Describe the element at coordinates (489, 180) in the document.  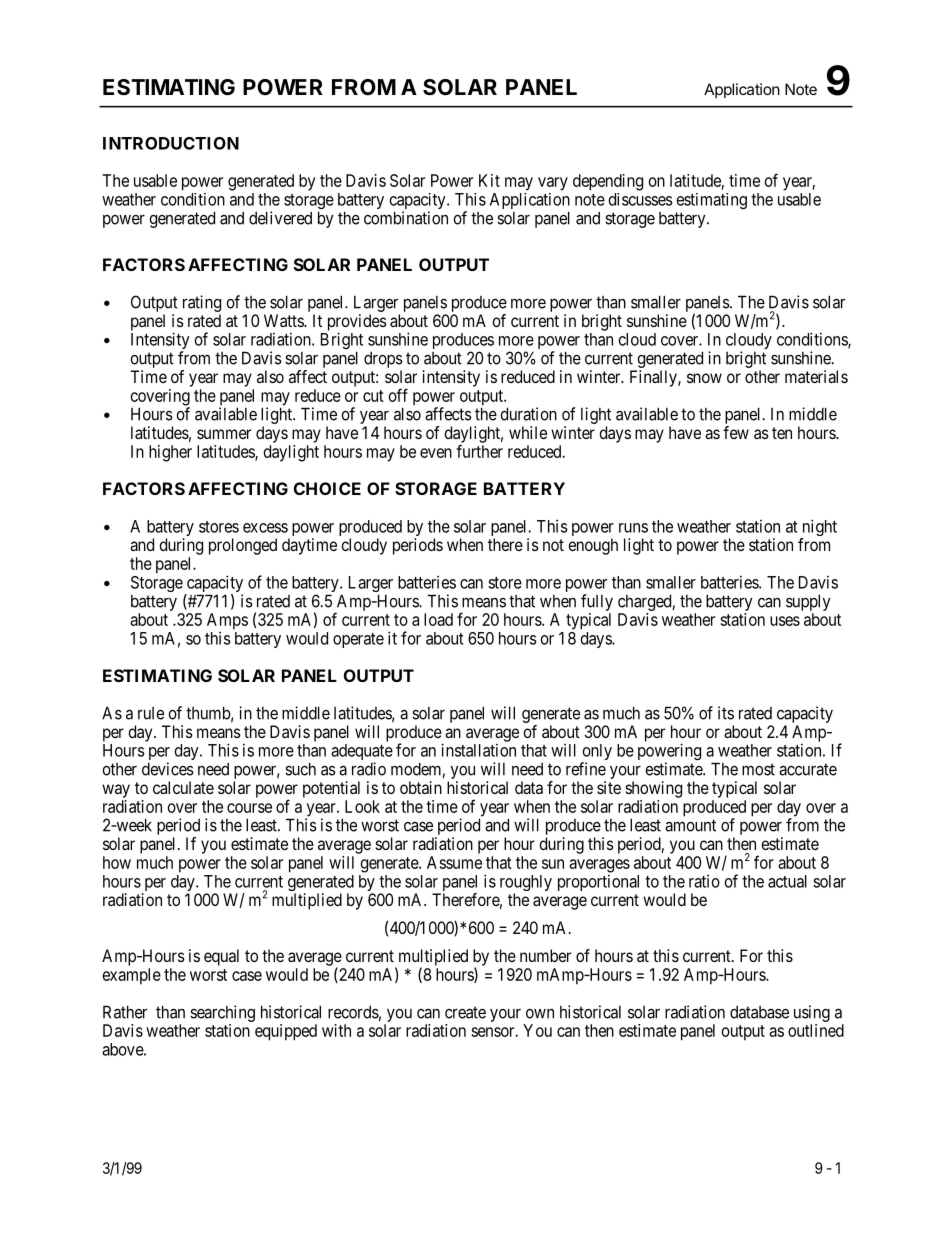
I see `Kit` at that location.
